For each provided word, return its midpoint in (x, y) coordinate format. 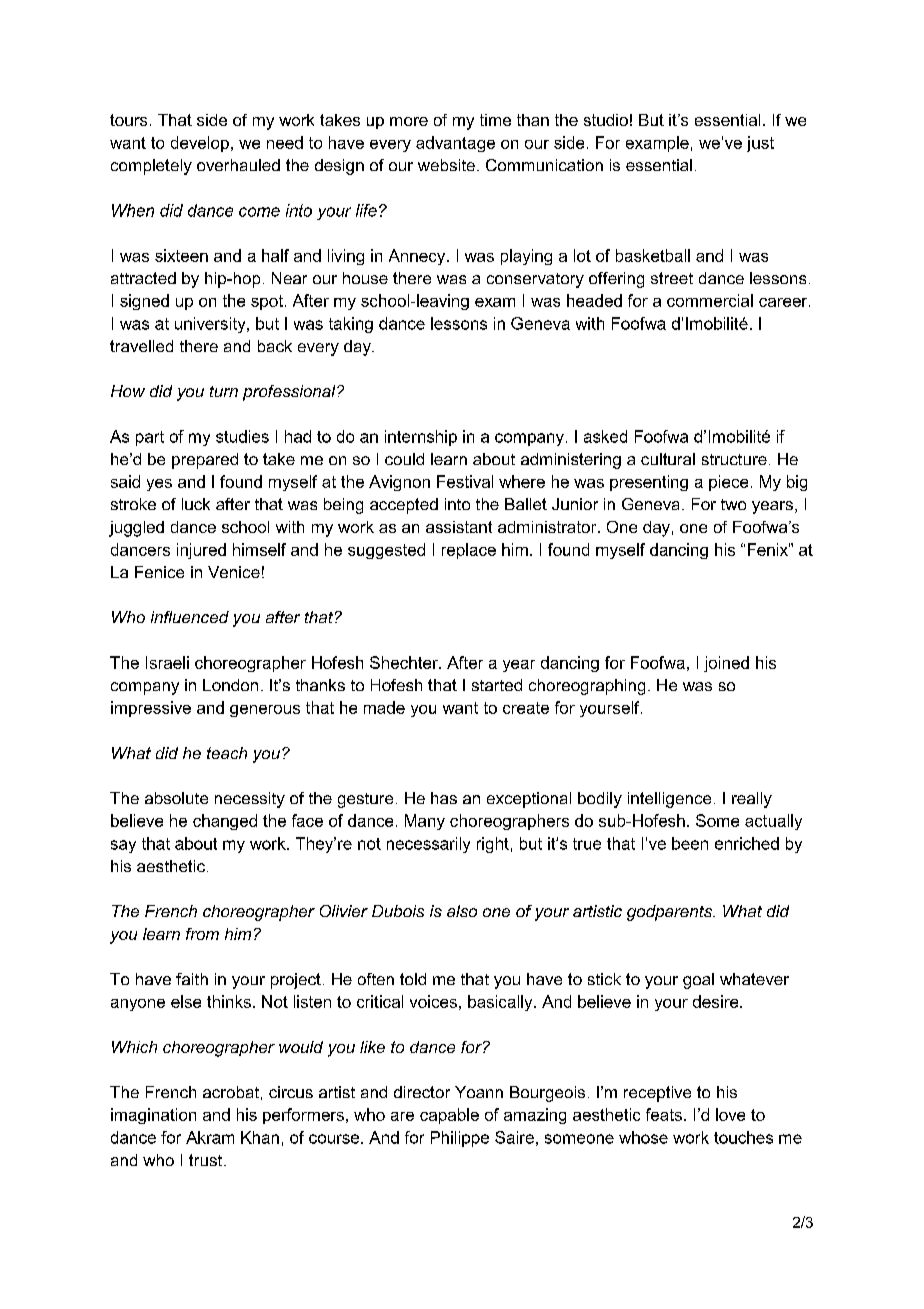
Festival (465, 481)
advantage (455, 144)
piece (728, 483)
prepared (205, 461)
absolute (176, 798)
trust (205, 1160)
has (444, 798)
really (752, 800)
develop (200, 144)
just (760, 144)
